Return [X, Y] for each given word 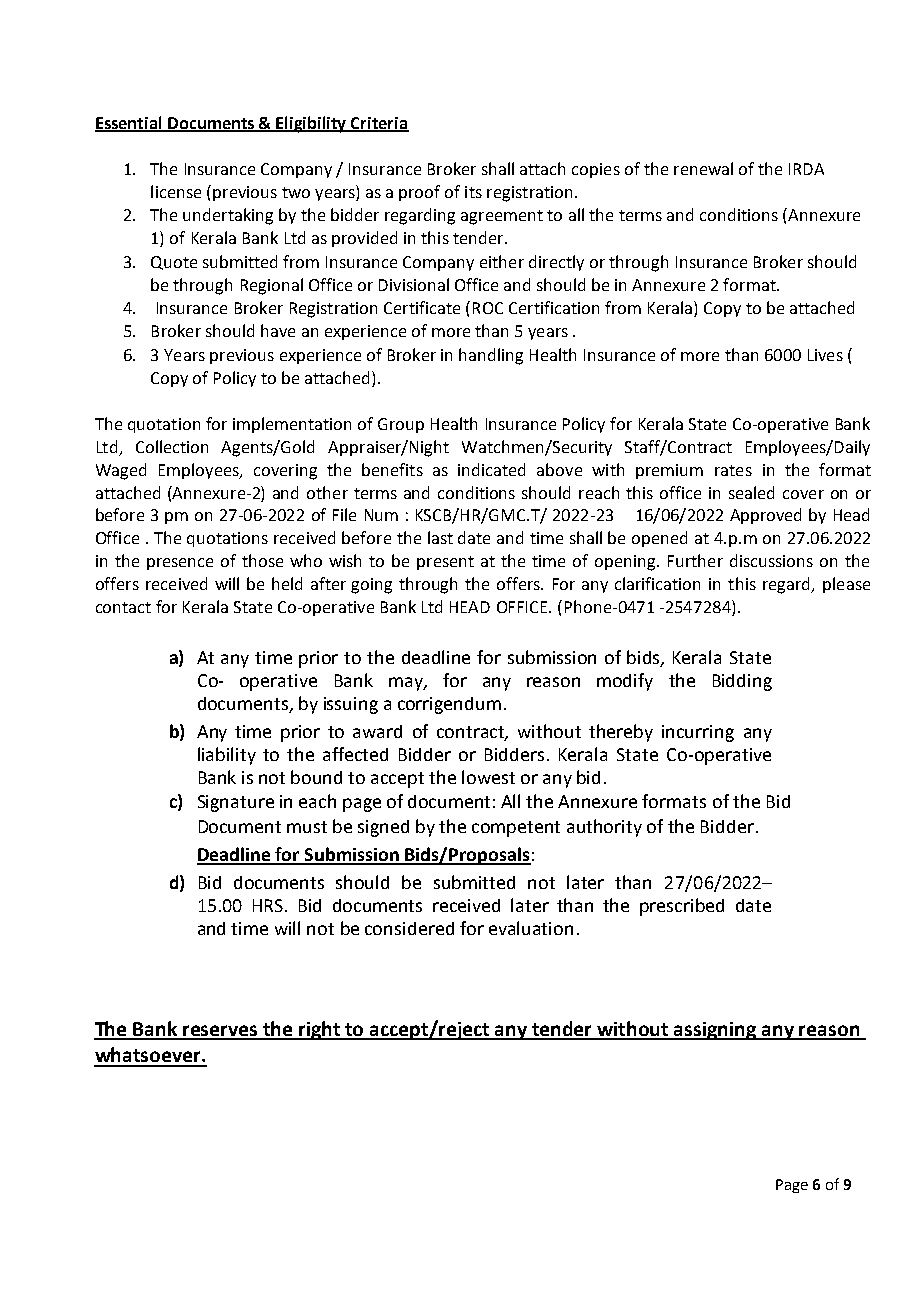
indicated [491, 469]
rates [733, 470]
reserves [221, 1032]
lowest [488, 777]
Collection [172, 446]
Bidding [742, 682]
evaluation [531, 928]
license [176, 191]
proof [419, 193]
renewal [703, 168]
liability [227, 756]
